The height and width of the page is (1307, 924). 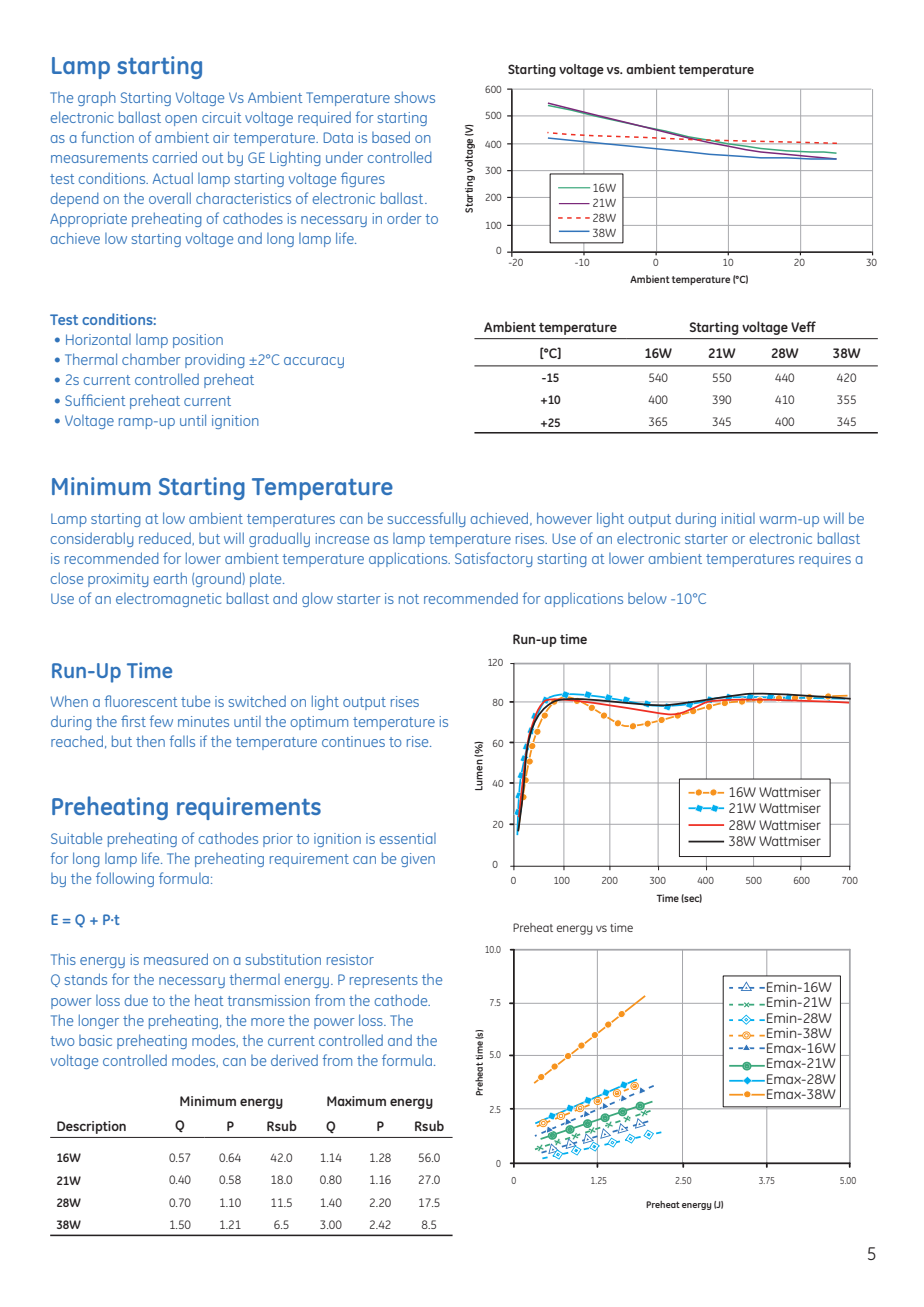 I want to click on function, so click(x=107, y=137).
